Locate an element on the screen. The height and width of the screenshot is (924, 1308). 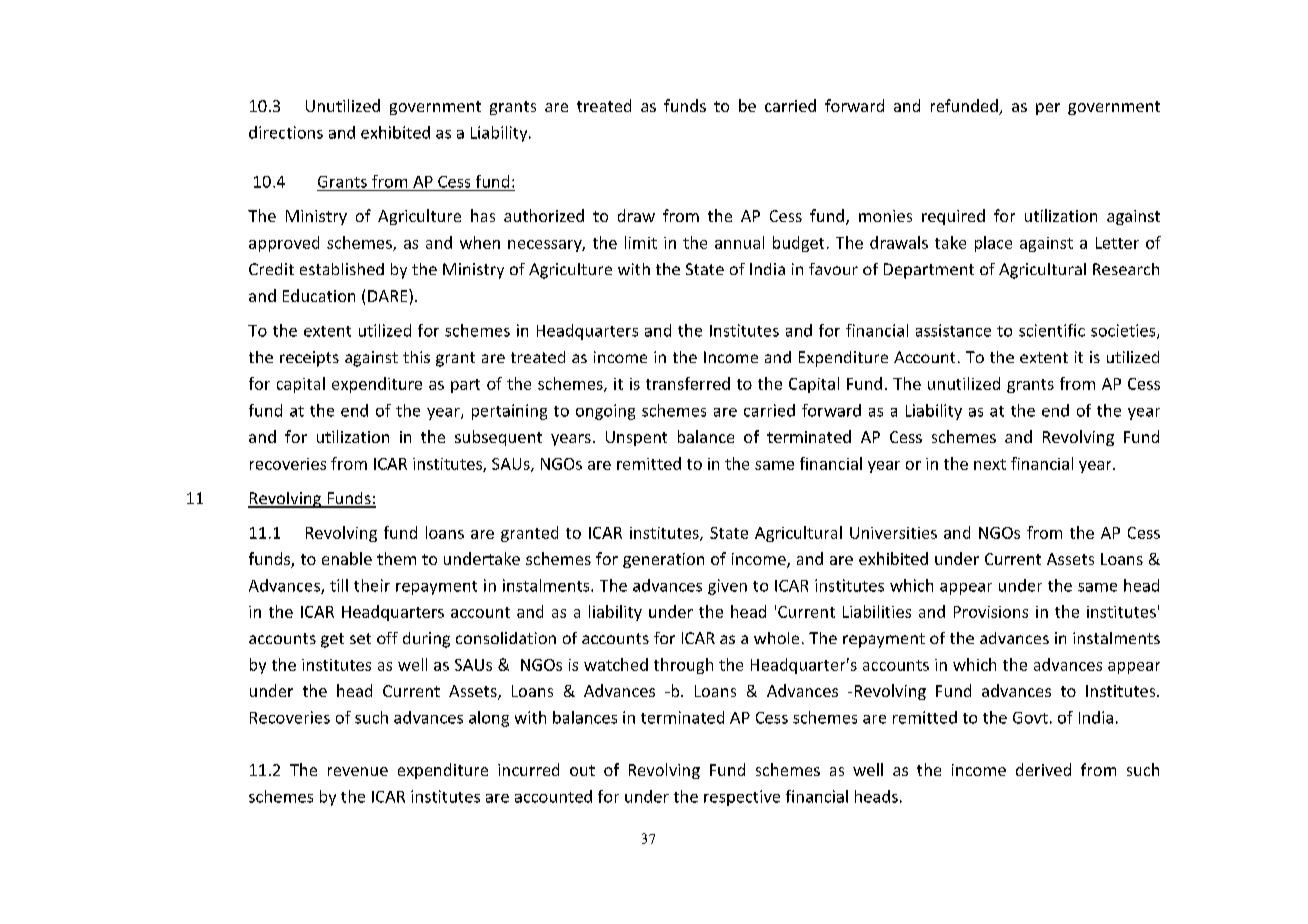
required is located at coordinates (953, 217).
